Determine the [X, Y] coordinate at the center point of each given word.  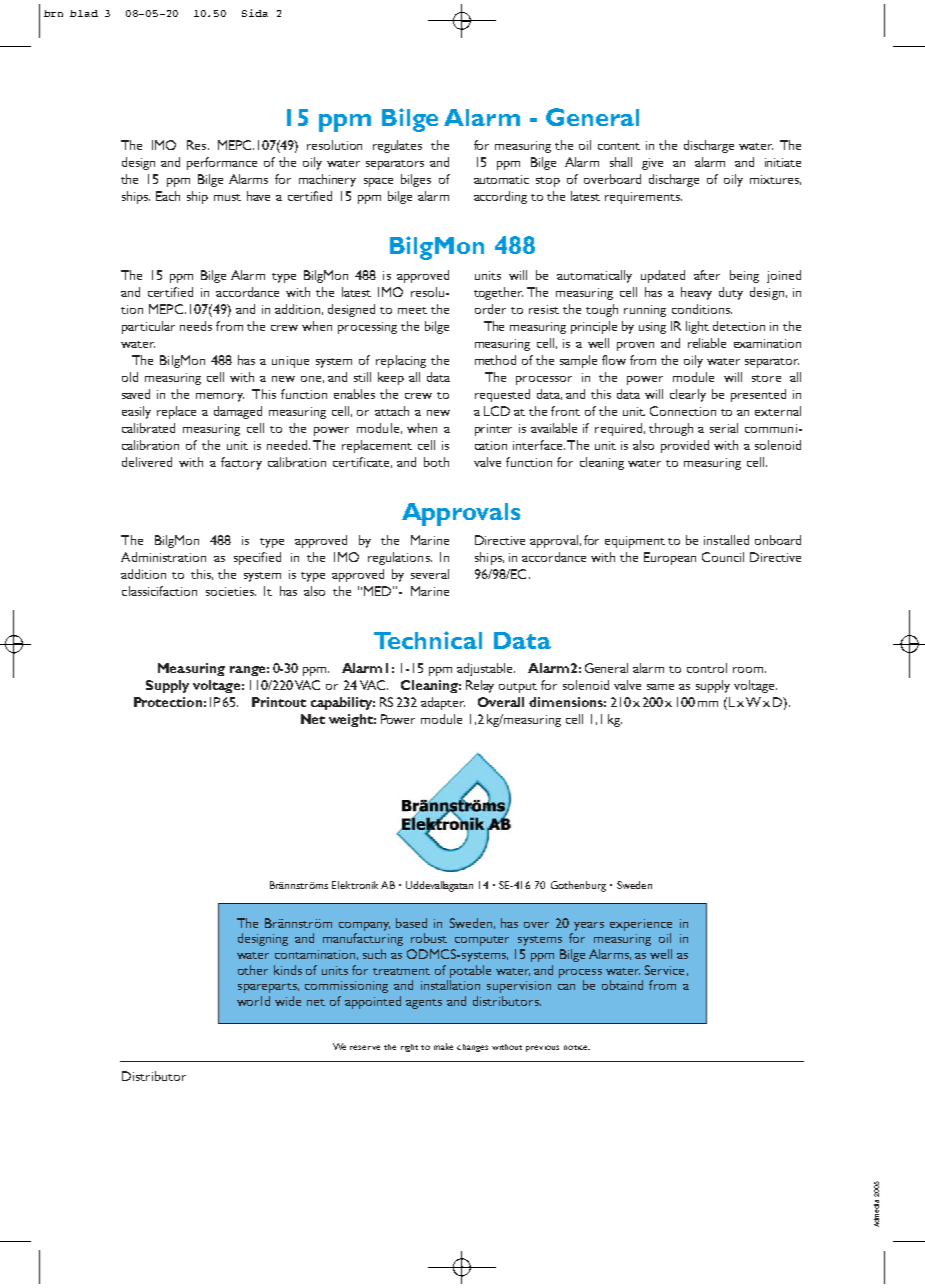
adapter [443, 703]
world [253, 1001]
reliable [707, 343]
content [619, 146]
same [660, 687]
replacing [401, 361]
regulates [397, 146]
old [130, 377]
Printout [279, 702]
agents [424, 1004]
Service [664, 970]
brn [53, 13]
